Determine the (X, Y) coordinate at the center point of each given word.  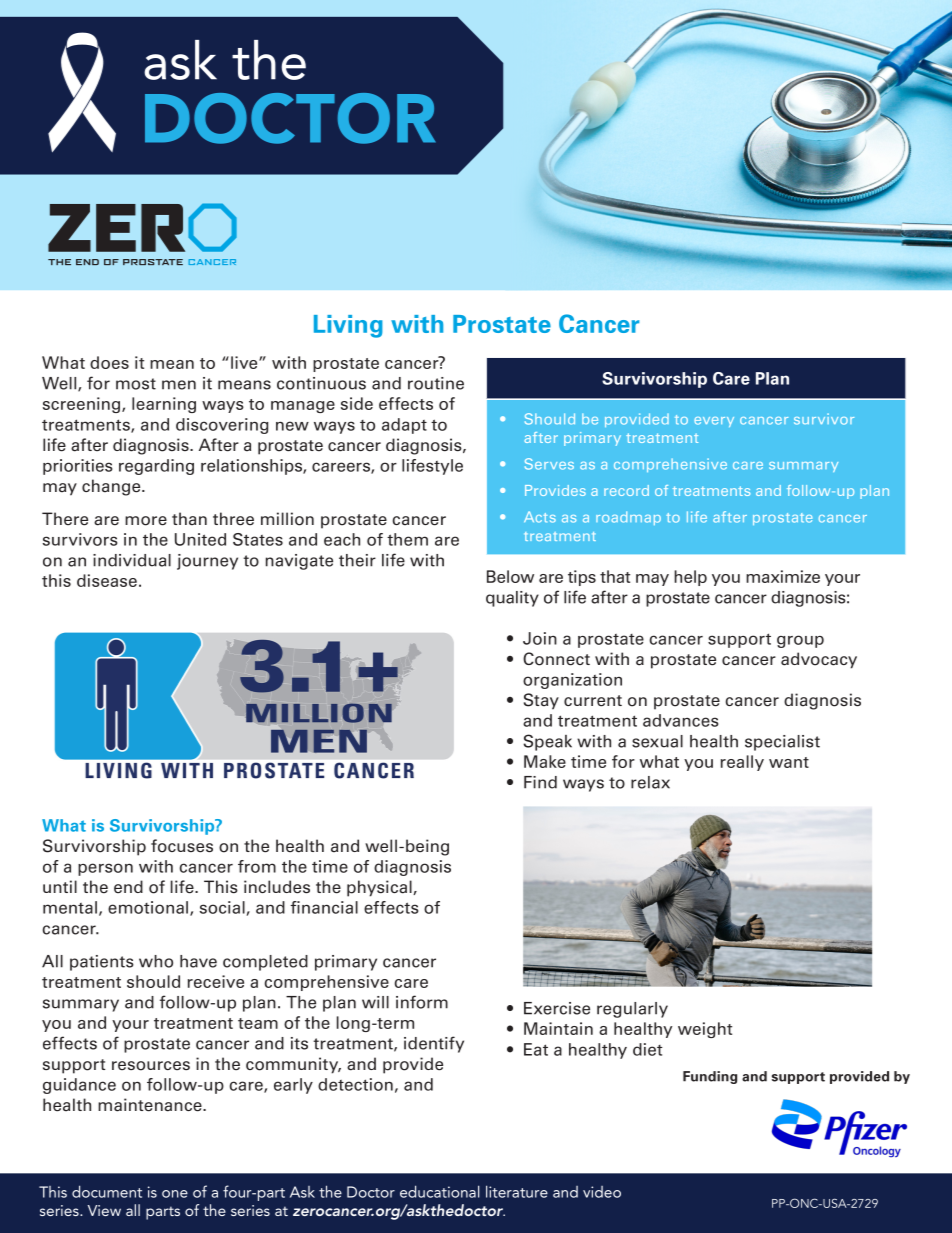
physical (380, 888)
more (146, 521)
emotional (148, 907)
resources (151, 1066)
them (407, 539)
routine (436, 383)
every (714, 422)
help (690, 578)
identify (434, 1044)
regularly (632, 1010)
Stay (541, 701)
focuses (182, 846)
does (109, 362)
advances (680, 720)
